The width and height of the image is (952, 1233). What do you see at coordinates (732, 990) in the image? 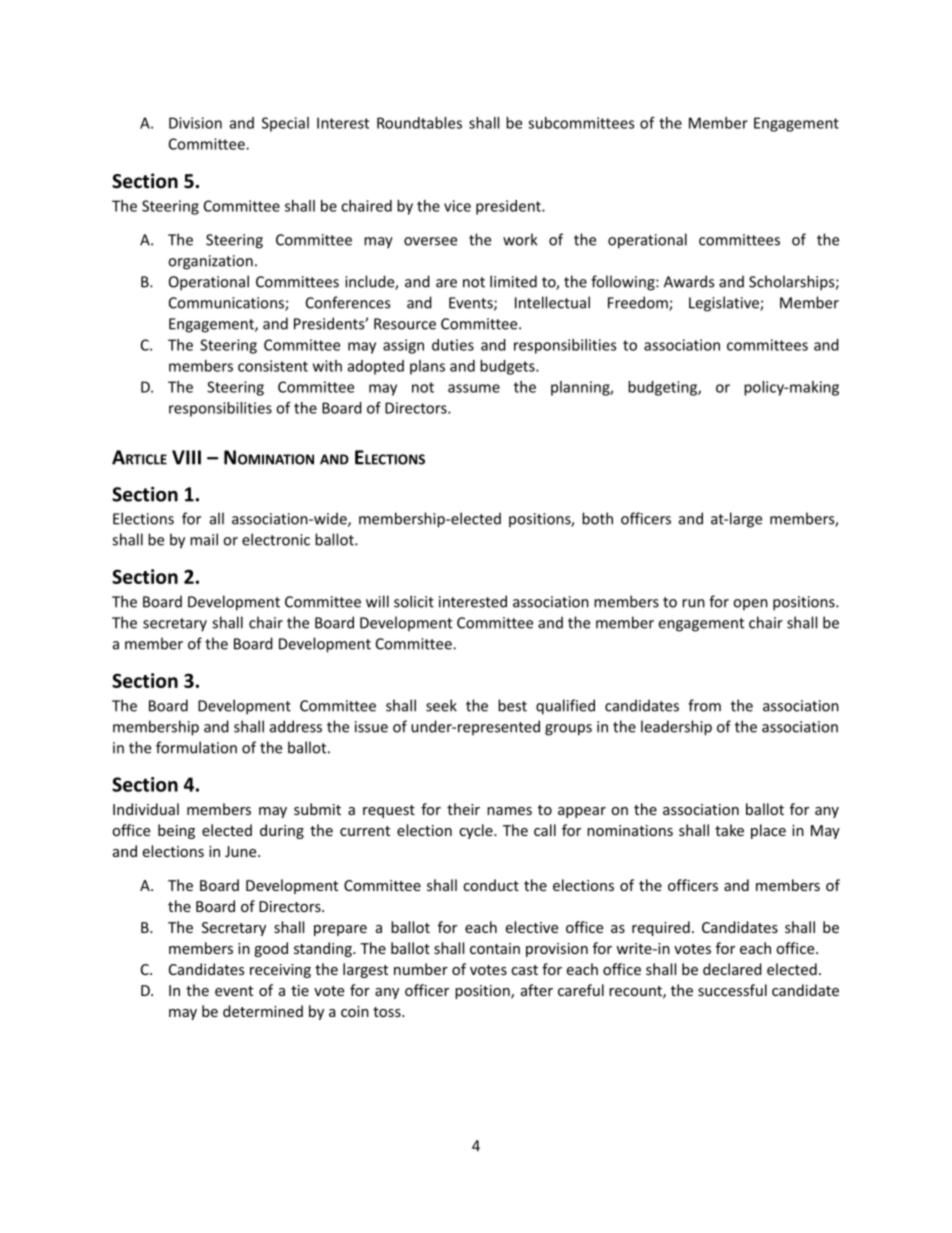
I see `successful` at bounding box center [732, 990].
